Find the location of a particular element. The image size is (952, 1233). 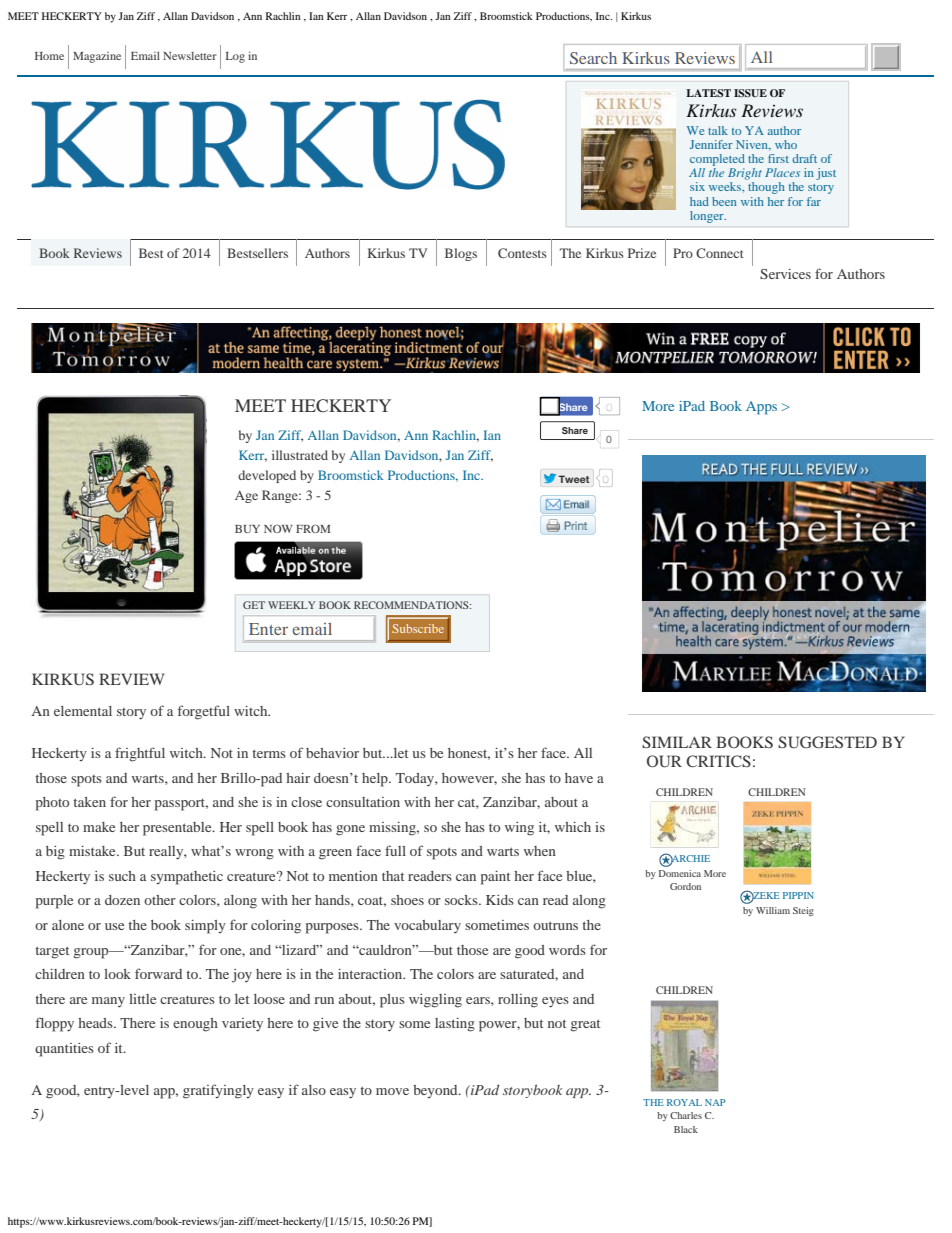

SIMILAR is located at coordinates (677, 742).
